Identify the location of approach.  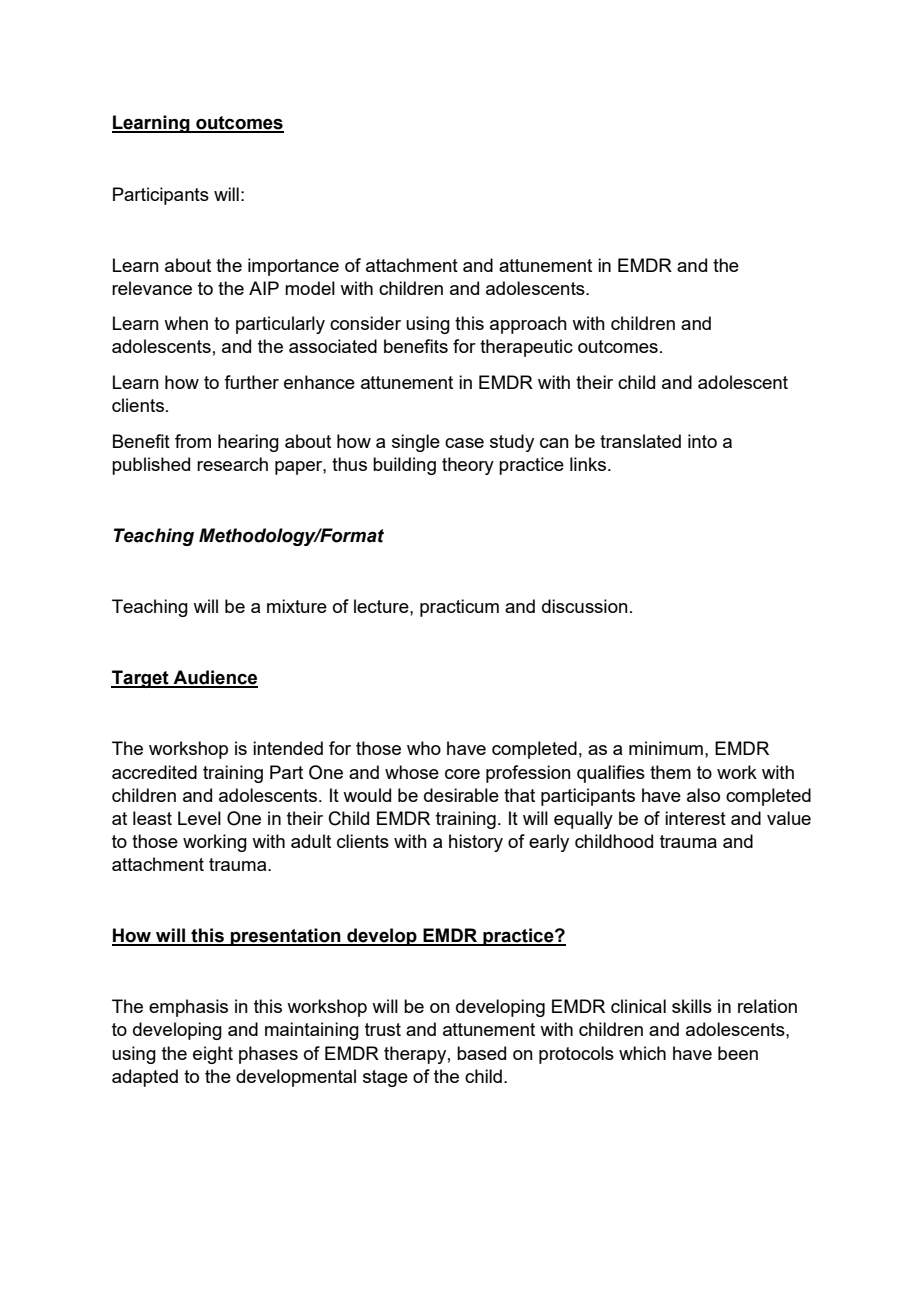
(528, 325).
